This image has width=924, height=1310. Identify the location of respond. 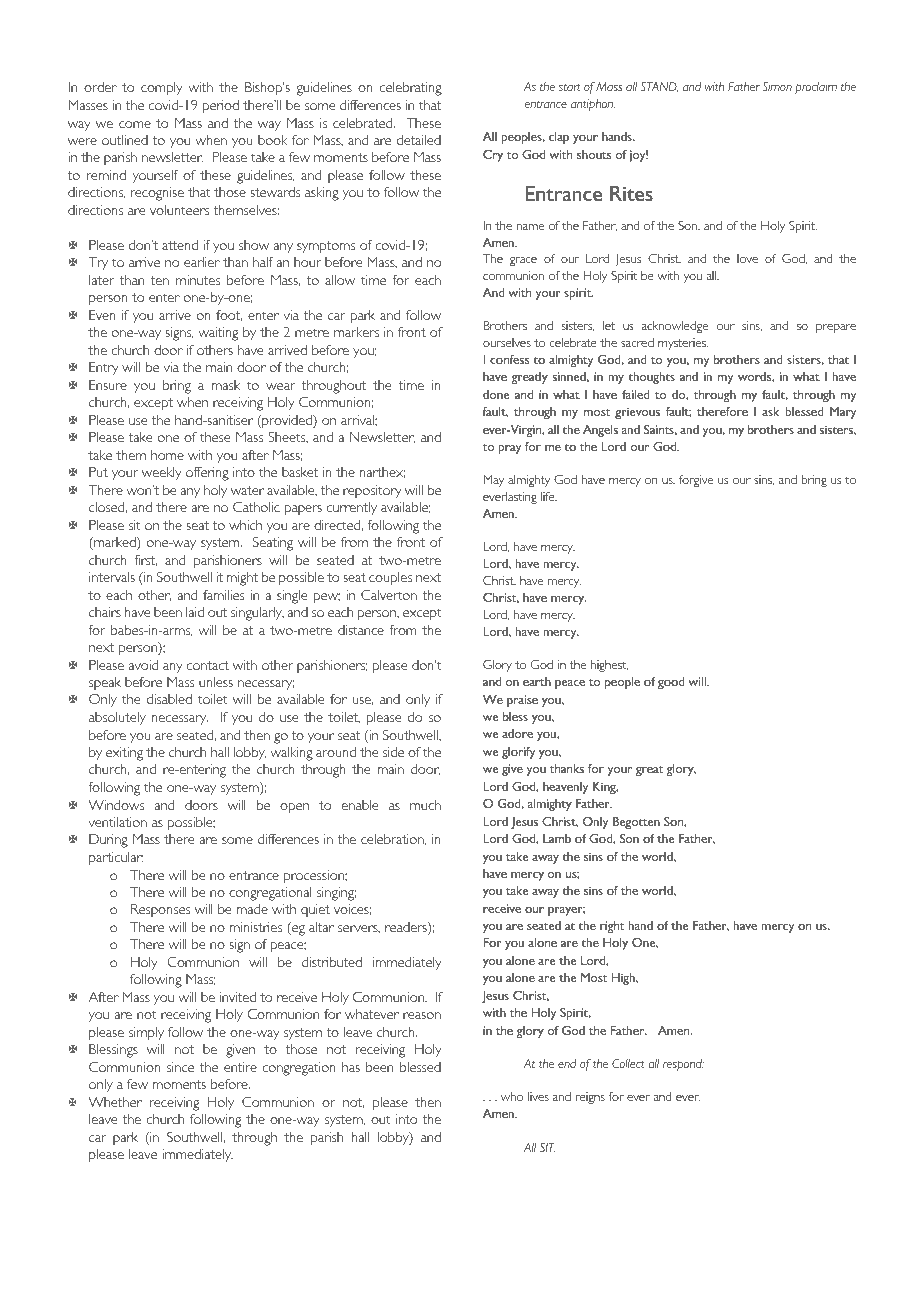
(683, 1065).
